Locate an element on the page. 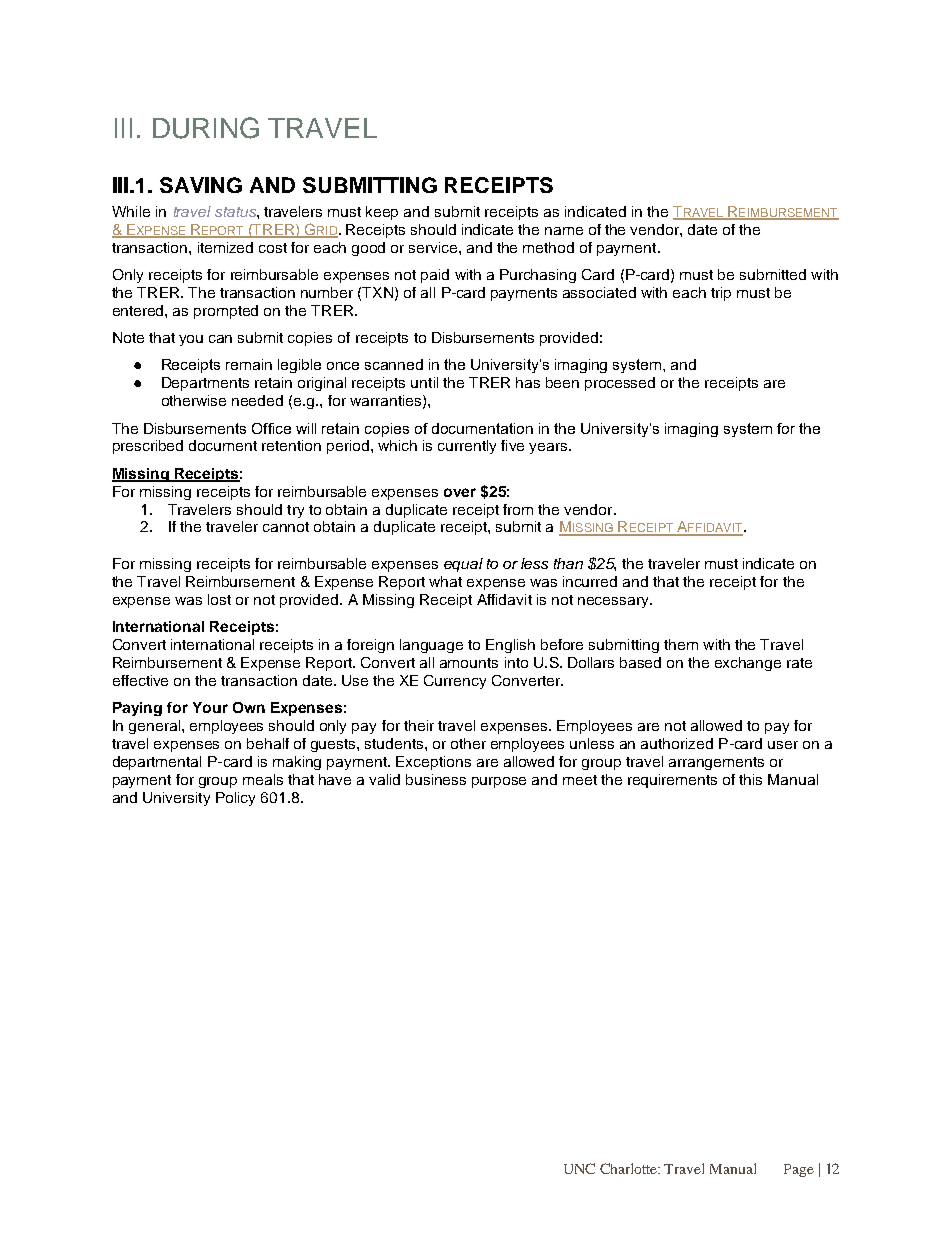  keep is located at coordinates (382, 213).
